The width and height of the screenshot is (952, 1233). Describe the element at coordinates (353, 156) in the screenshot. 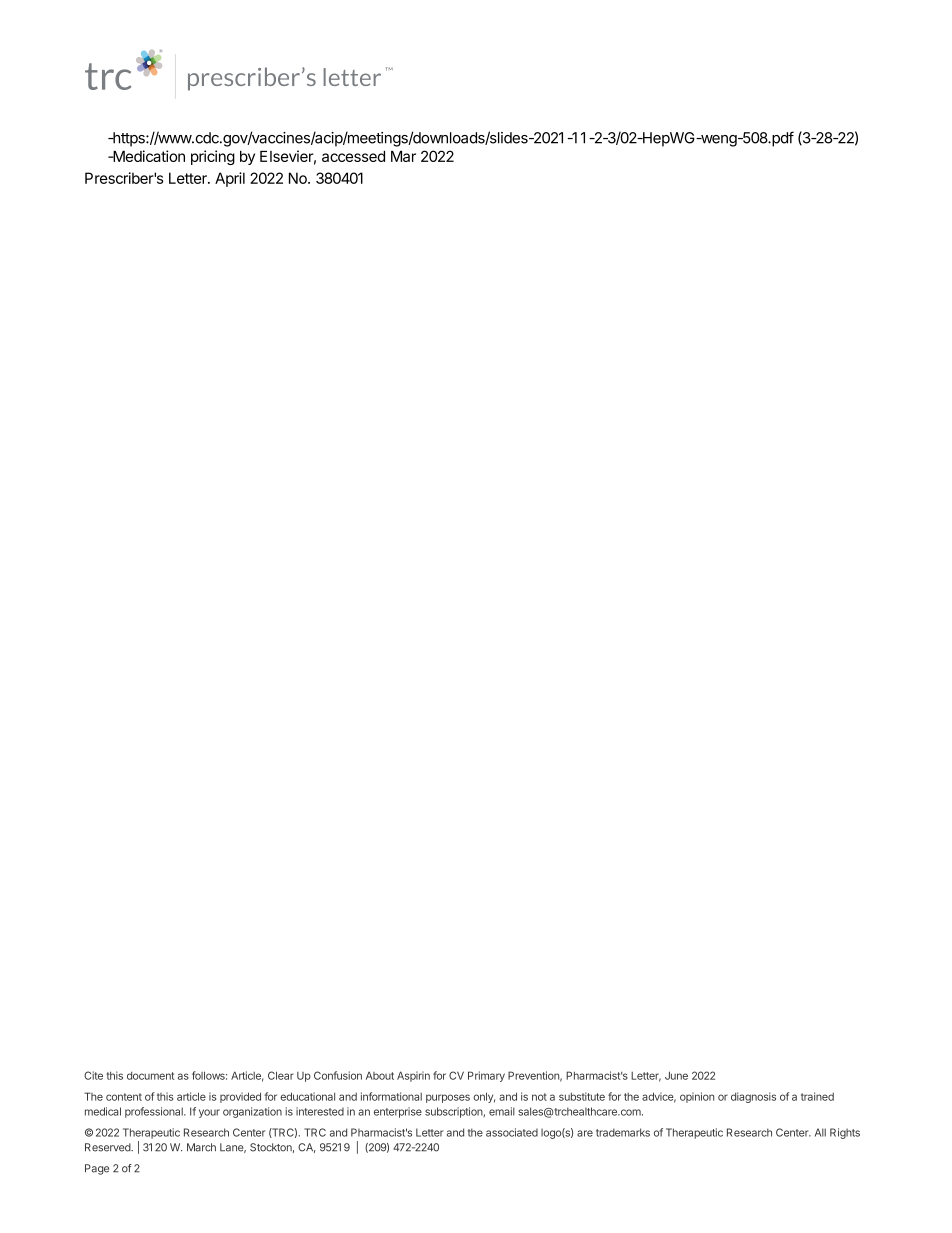

I see `accessed` at that location.
